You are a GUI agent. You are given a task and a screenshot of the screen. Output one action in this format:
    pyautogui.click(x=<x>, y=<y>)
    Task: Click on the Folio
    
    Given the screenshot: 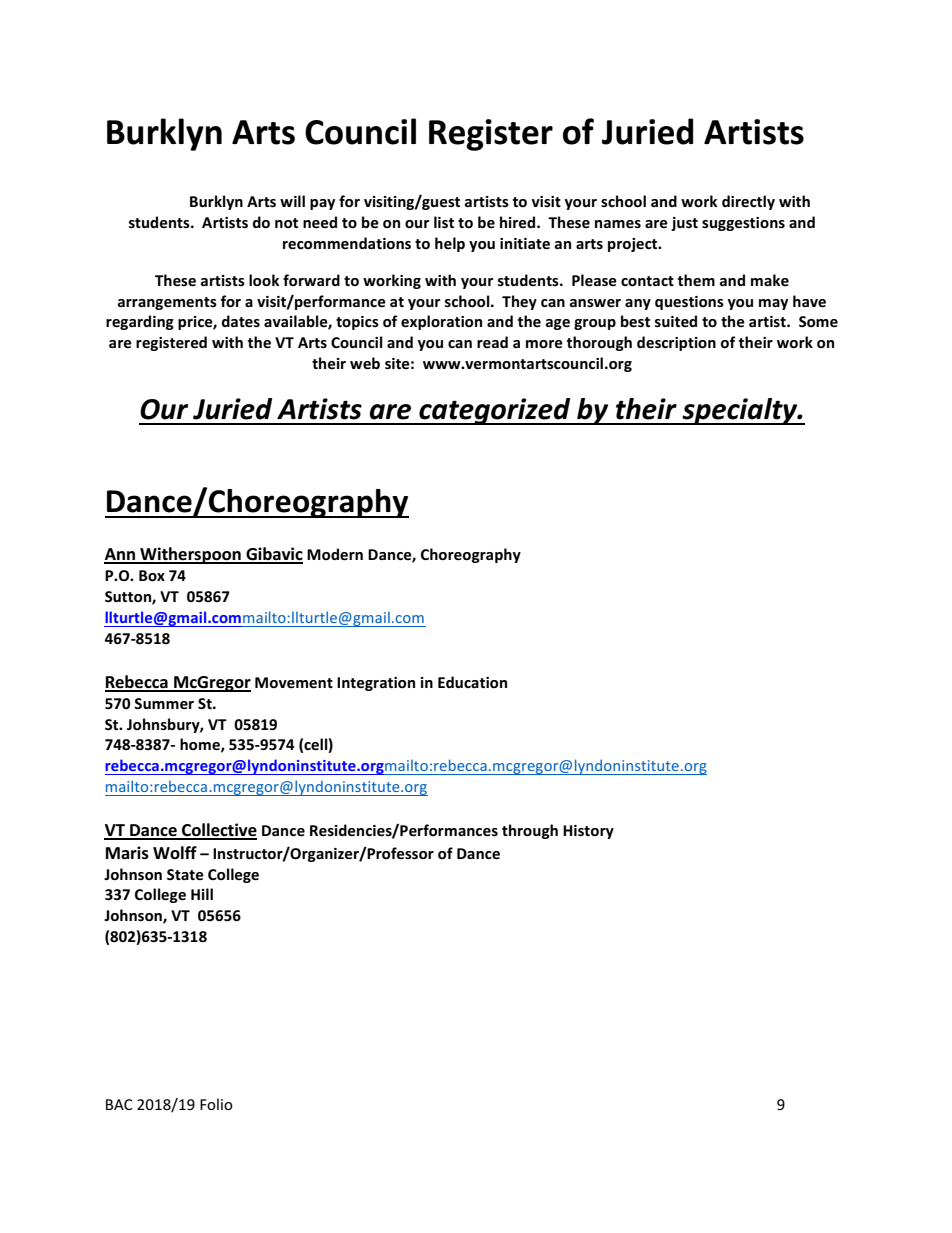 What is the action you would take?
    pyautogui.click(x=216, y=1104)
